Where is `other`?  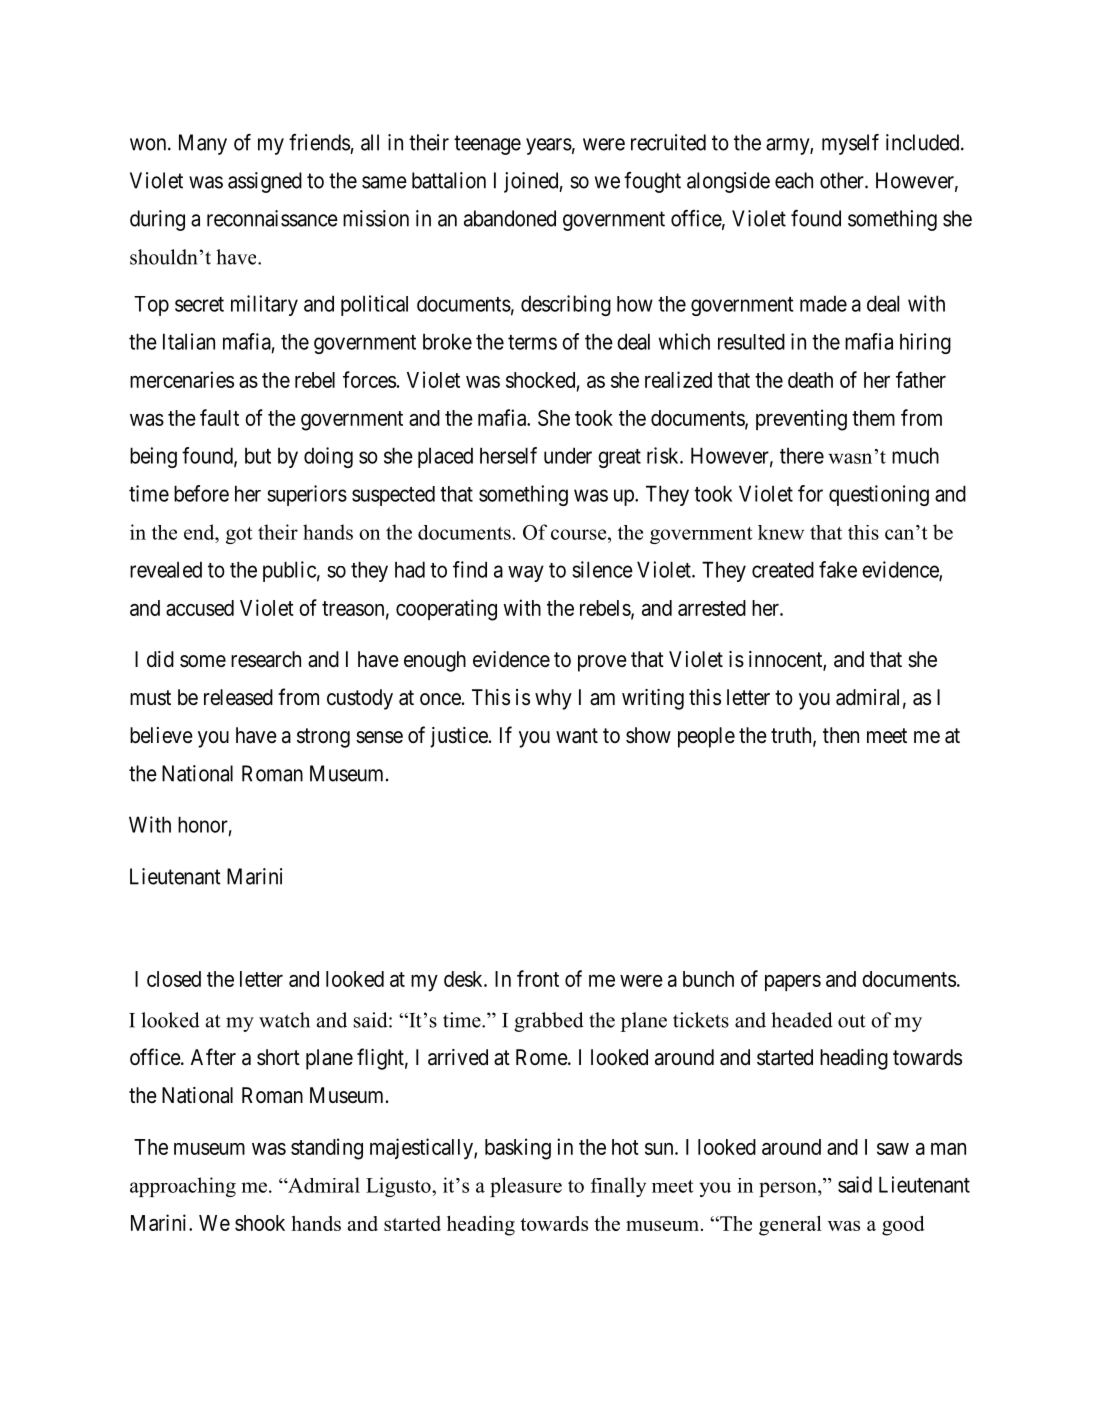
other is located at coordinates (843, 180).
